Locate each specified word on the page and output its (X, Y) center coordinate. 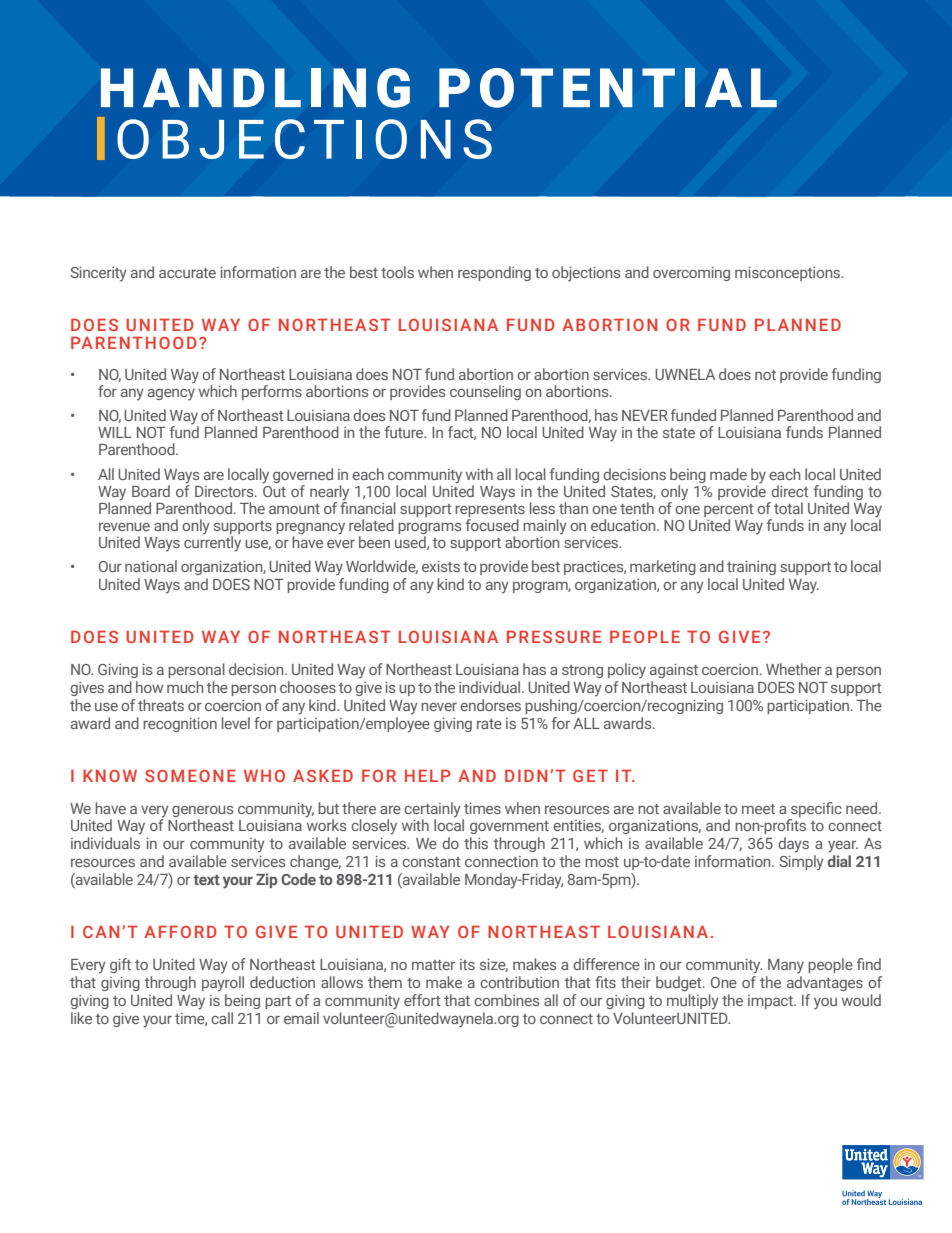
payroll (223, 984)
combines (507, 1000)
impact (771, 1002)
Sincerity (98, 274)
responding (494, 273)
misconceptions (789, 274)
